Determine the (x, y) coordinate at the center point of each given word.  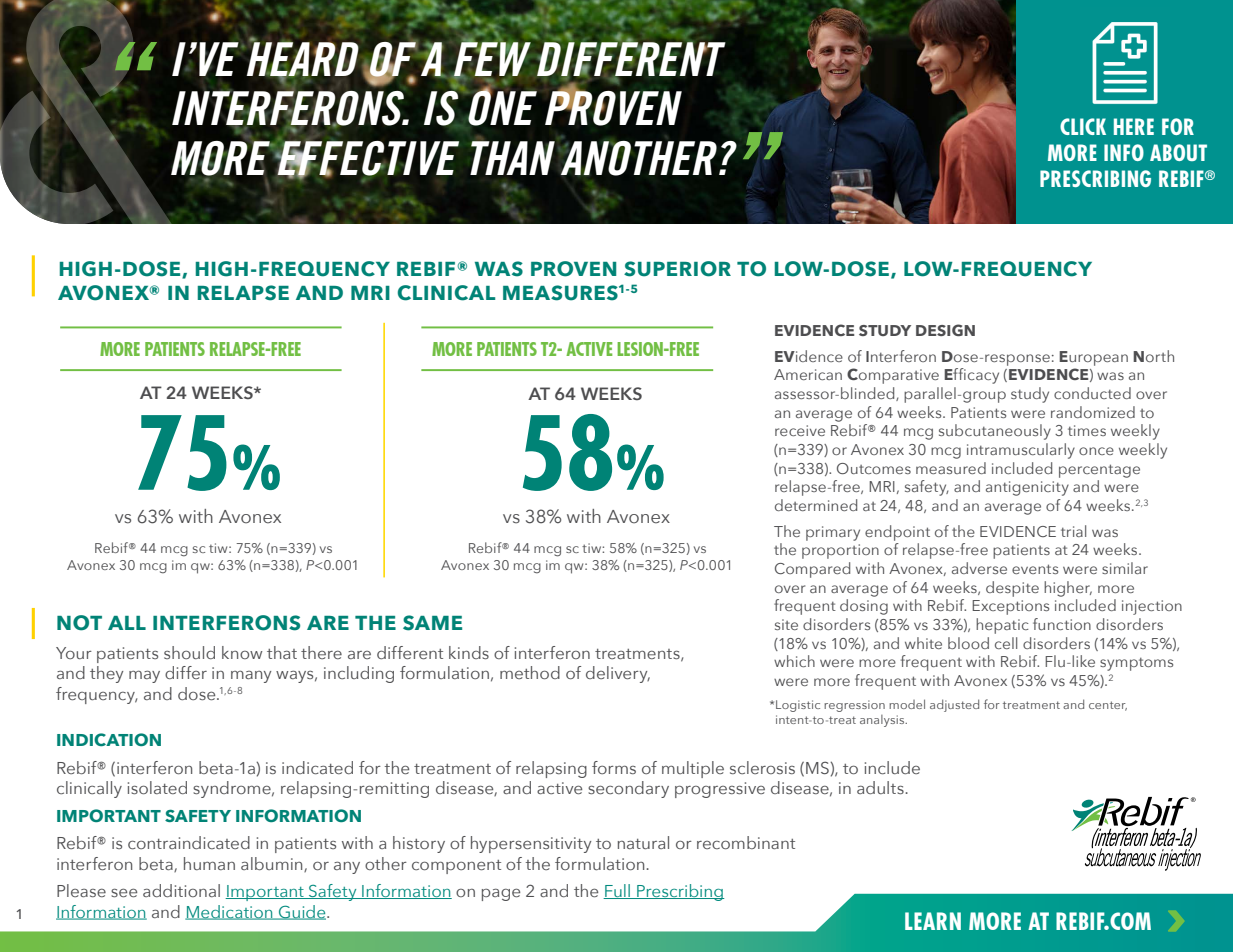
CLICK (1083, 126)
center (1108, 706)
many (251, 677)
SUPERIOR (677, 269)
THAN (512, 157)
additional (181, 890)
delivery (618, 674)
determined (816, 505)
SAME (432, 623)
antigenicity (1027, 488)
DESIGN (945, 330)
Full (617, 891)
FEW (492, 59)
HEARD (303, 59)
